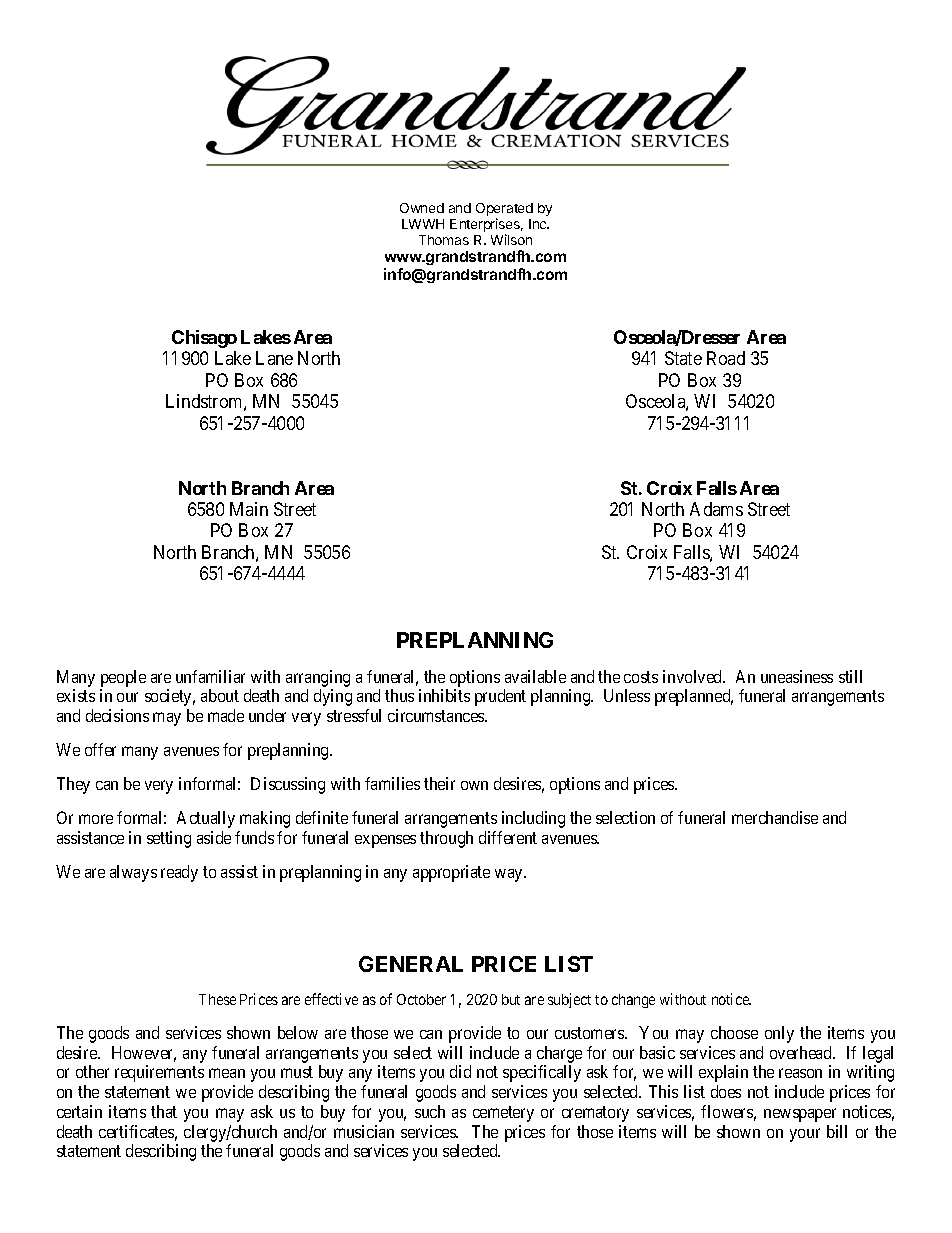 This screenshot has width=952, height=1233. Describe the element at coordinates (274, 358) in the screenshot. I see `Lane` at that location.
